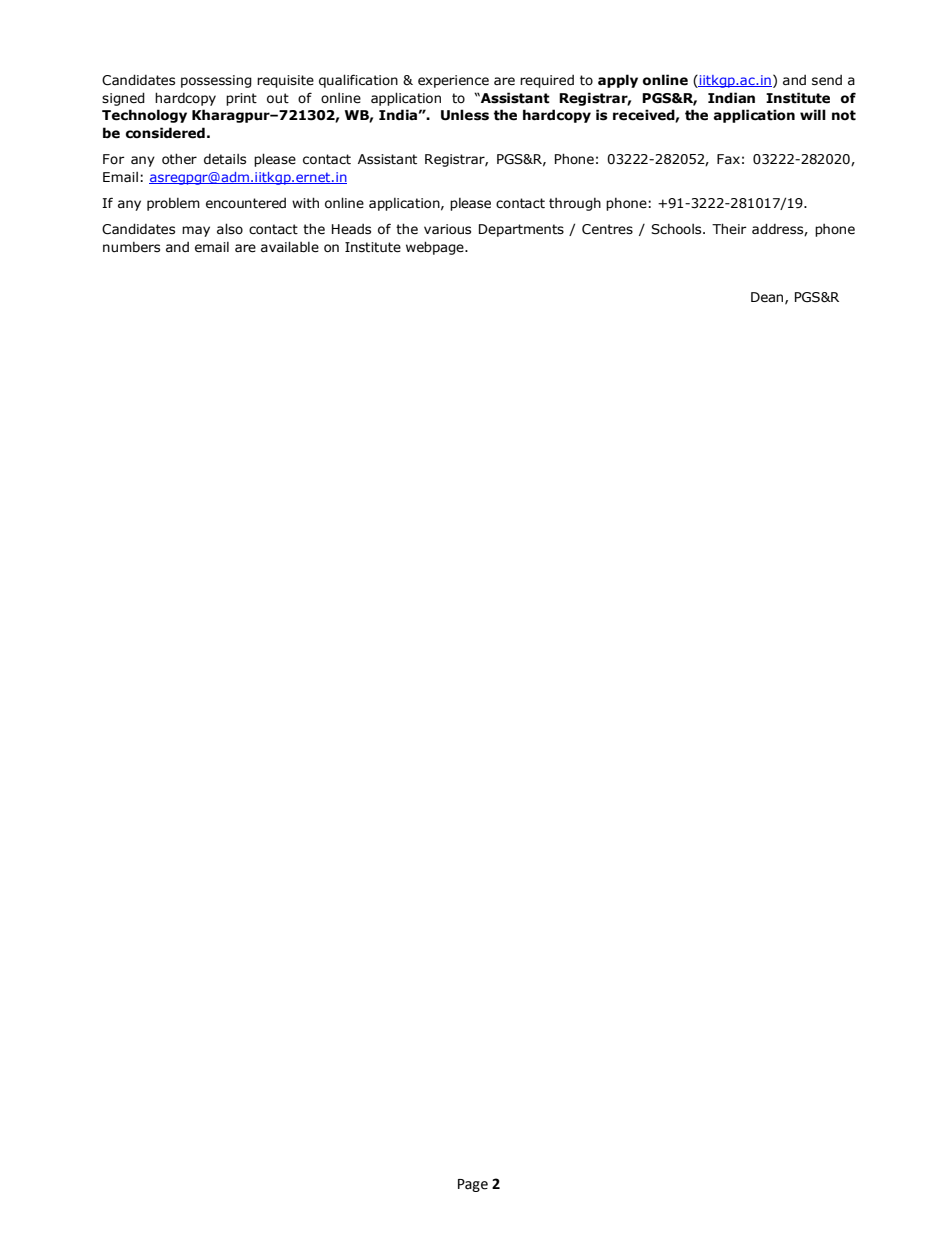  What do you see at coordinates (768, 298) in the screenshot?
I see `Dean` at bounding box center [768, 298].
